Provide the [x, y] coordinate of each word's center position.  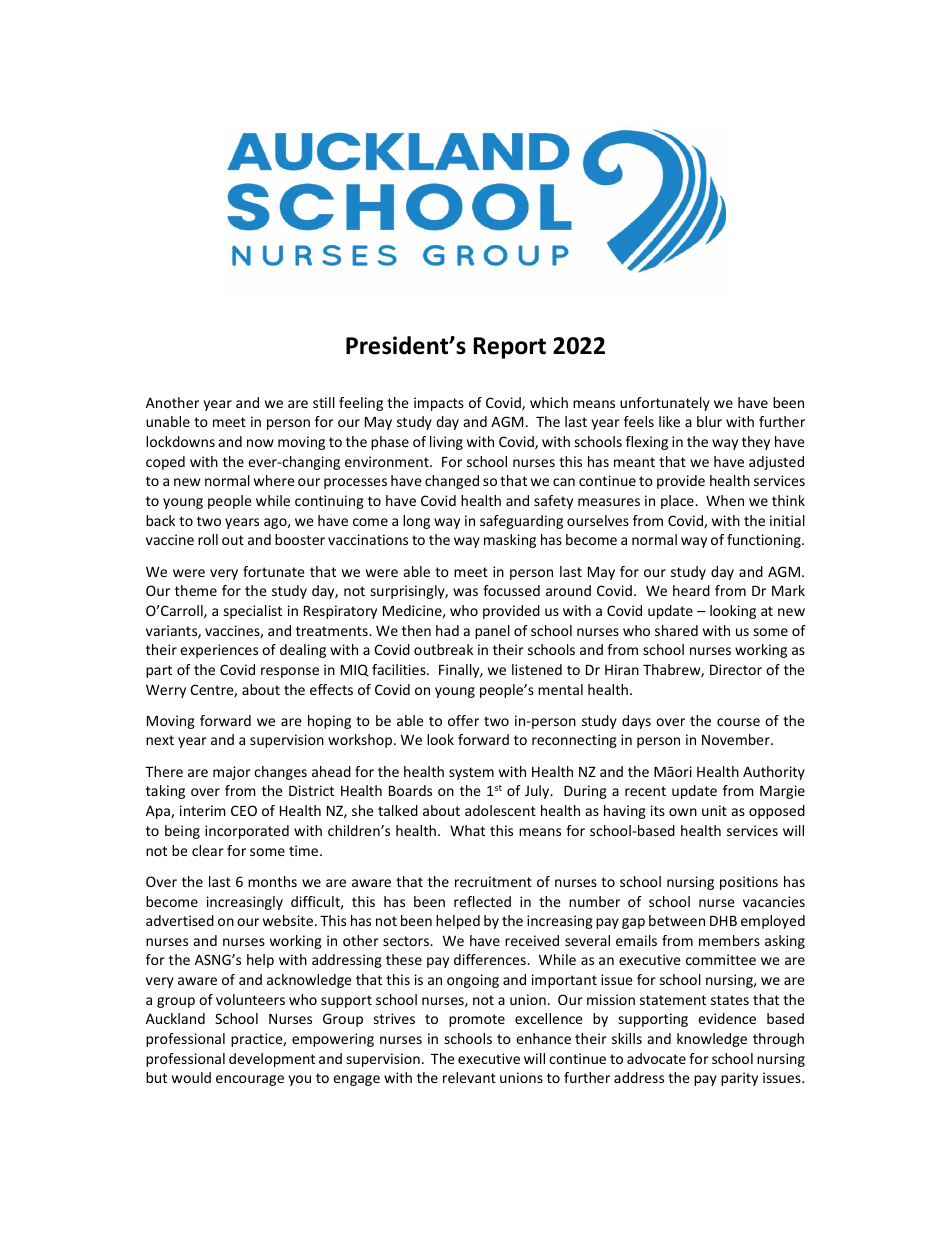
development [272, 1060]
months [272, 881]
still [324, 402]
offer [463, 720]
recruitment [493, 881]
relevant [469, 1077]
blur [709, 421]
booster [300, 539]
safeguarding [521, 522]
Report [510, 348]
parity [739, 1079]
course [738, 722]
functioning [765, 541]
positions [749, 883]
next [160, 740]
